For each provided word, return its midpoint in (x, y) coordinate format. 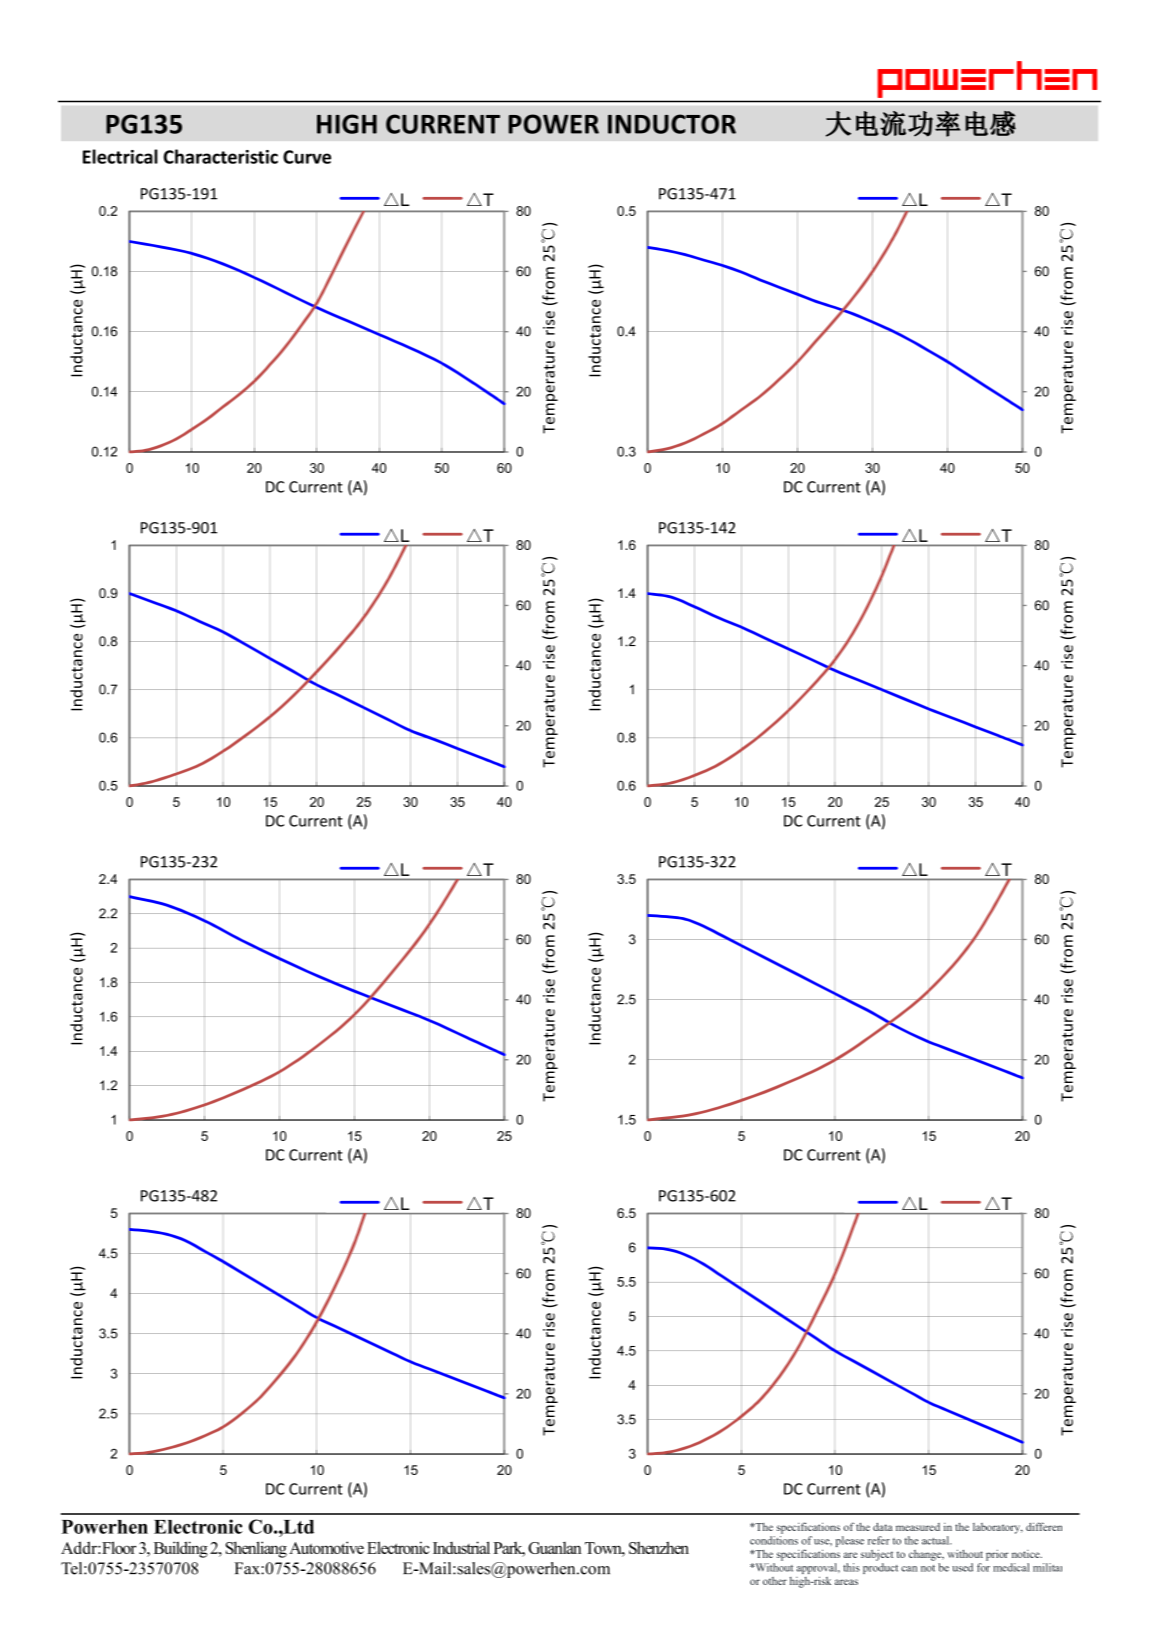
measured (918, 1527)
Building (181, 1549)
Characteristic (221, 156)
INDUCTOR (672, 124)
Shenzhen (659, 1547)
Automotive (326, 1547)
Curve (307, 157)
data (883, 1527)
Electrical (120, 156)
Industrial (461, 1547)
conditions (774, 1540)
